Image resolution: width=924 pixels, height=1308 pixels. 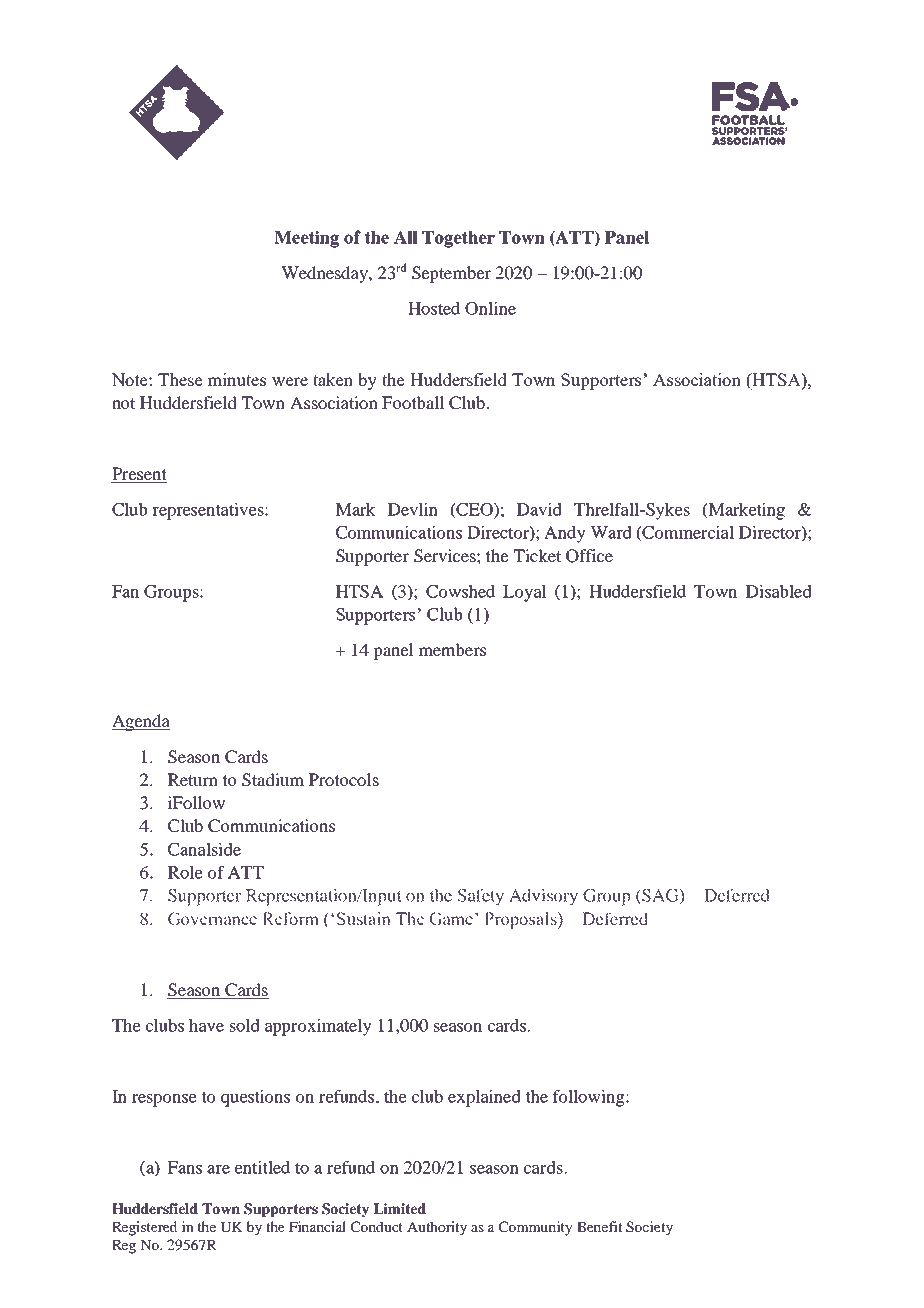 What do you see at coordinates (218, 1169) in the screenshot?
I see `are` at bounding box center [218, 1169].
